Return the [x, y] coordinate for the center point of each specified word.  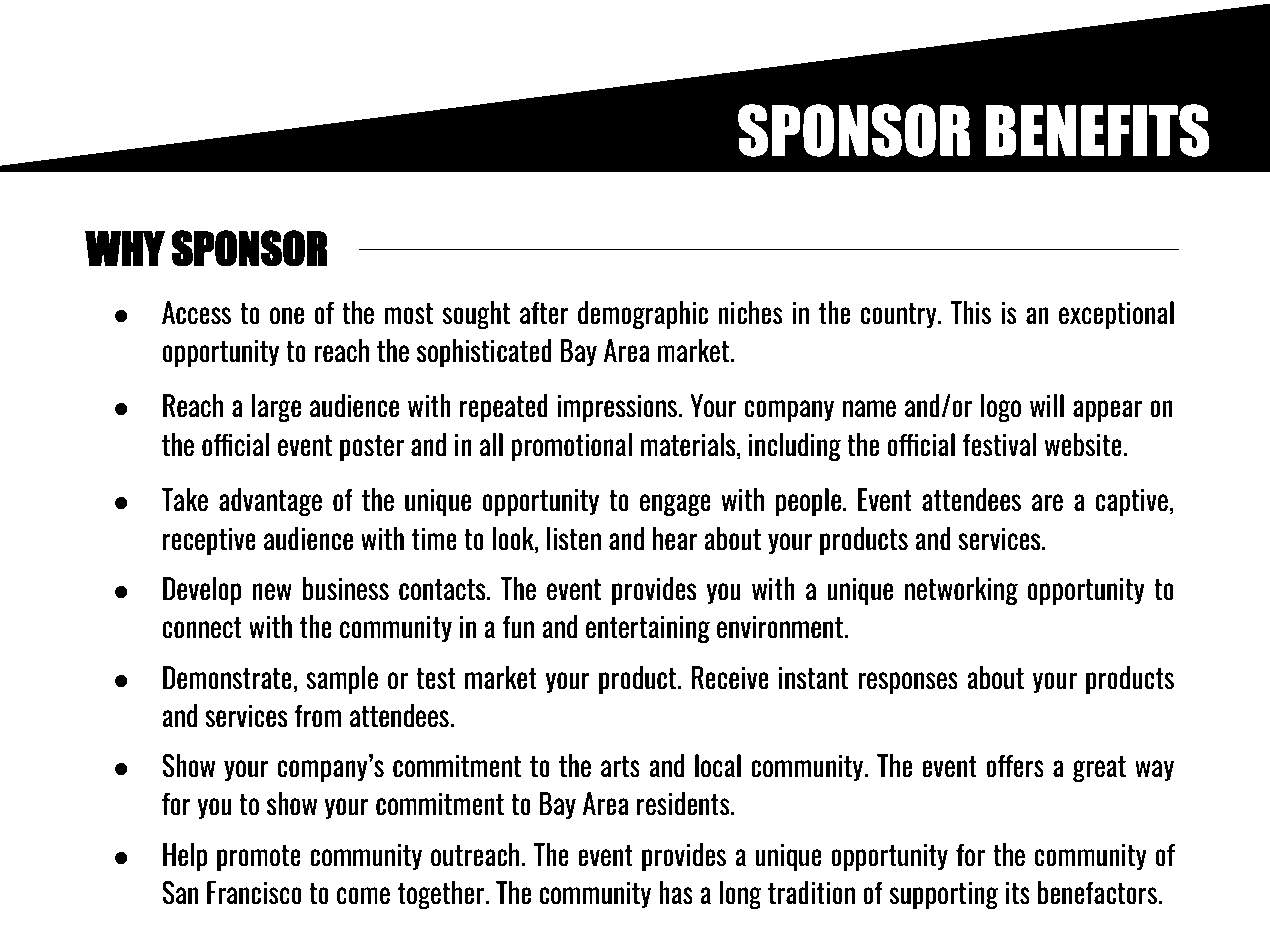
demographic [643, 315]
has [676, 893]
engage [675, 505]
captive [1131, 503]
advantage [270, 502]
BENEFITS [1097, 130]
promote [259, 858]
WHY [125, 248]
